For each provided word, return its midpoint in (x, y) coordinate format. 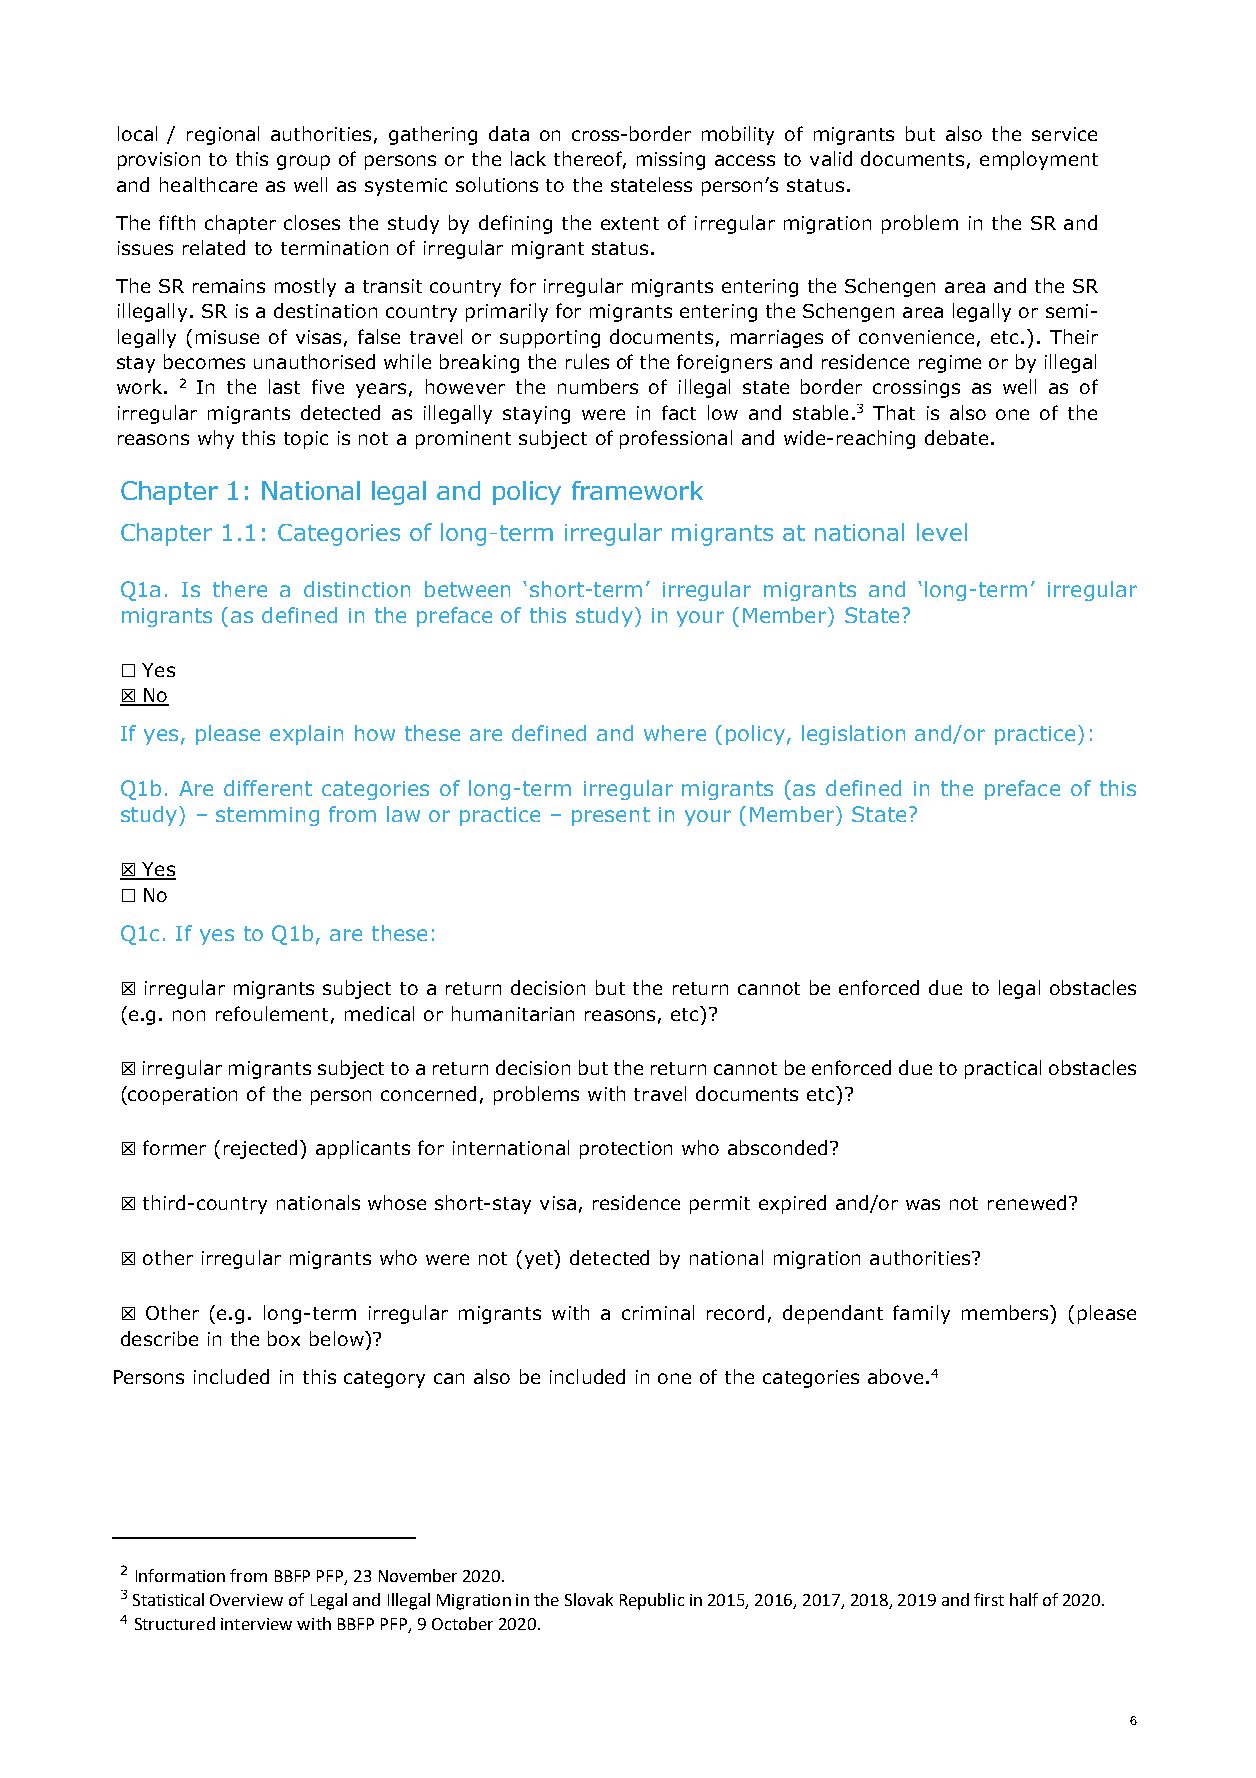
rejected (262, 1149)
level (942, 532)
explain (306, 735)
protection (626, 1150)
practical (1003, 1069)
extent (630, 223)
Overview (246, 1600)
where (675, 733)
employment (1039, 160)
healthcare (208, 184)
